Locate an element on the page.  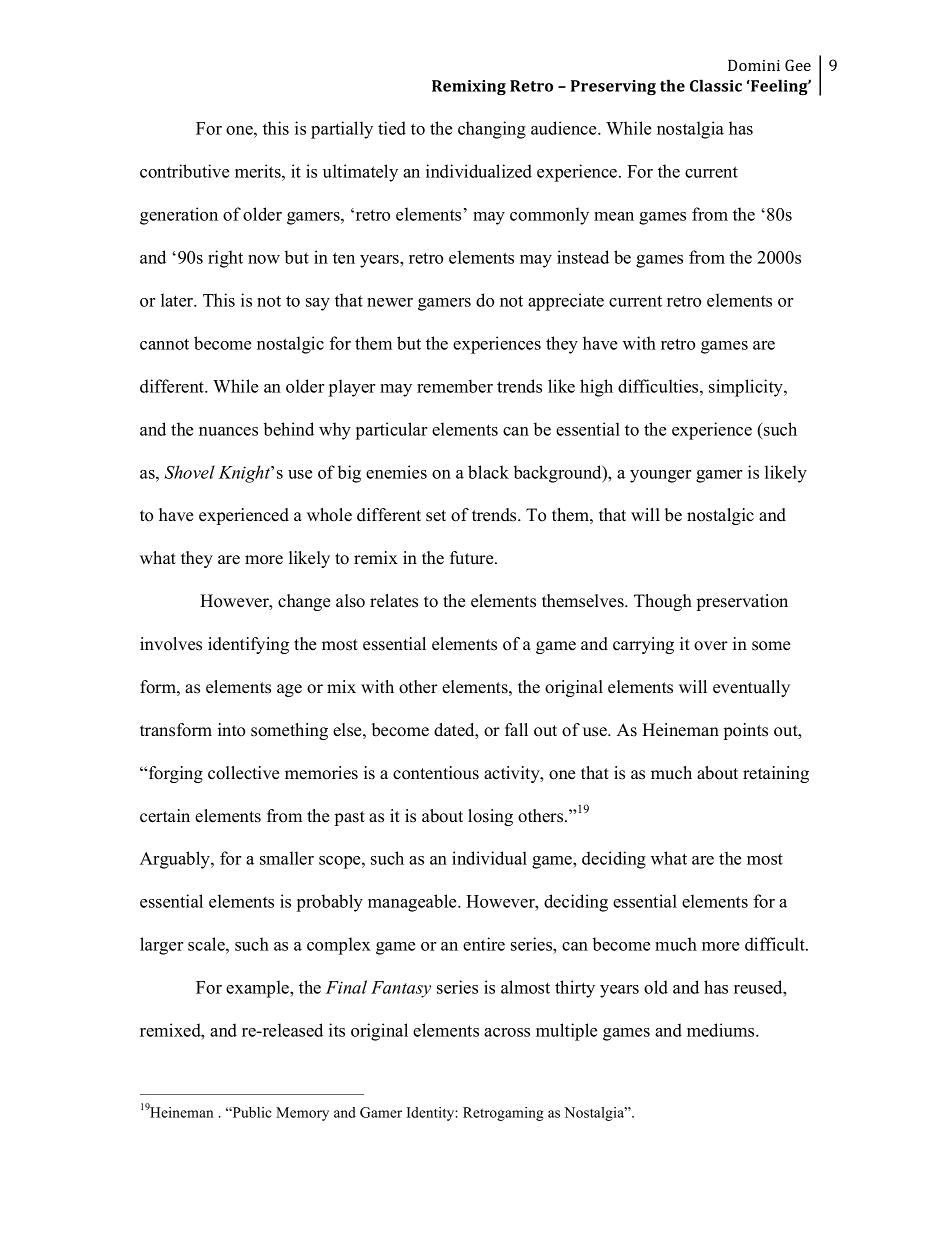
mediums is located at coordinates (722, 1030).
